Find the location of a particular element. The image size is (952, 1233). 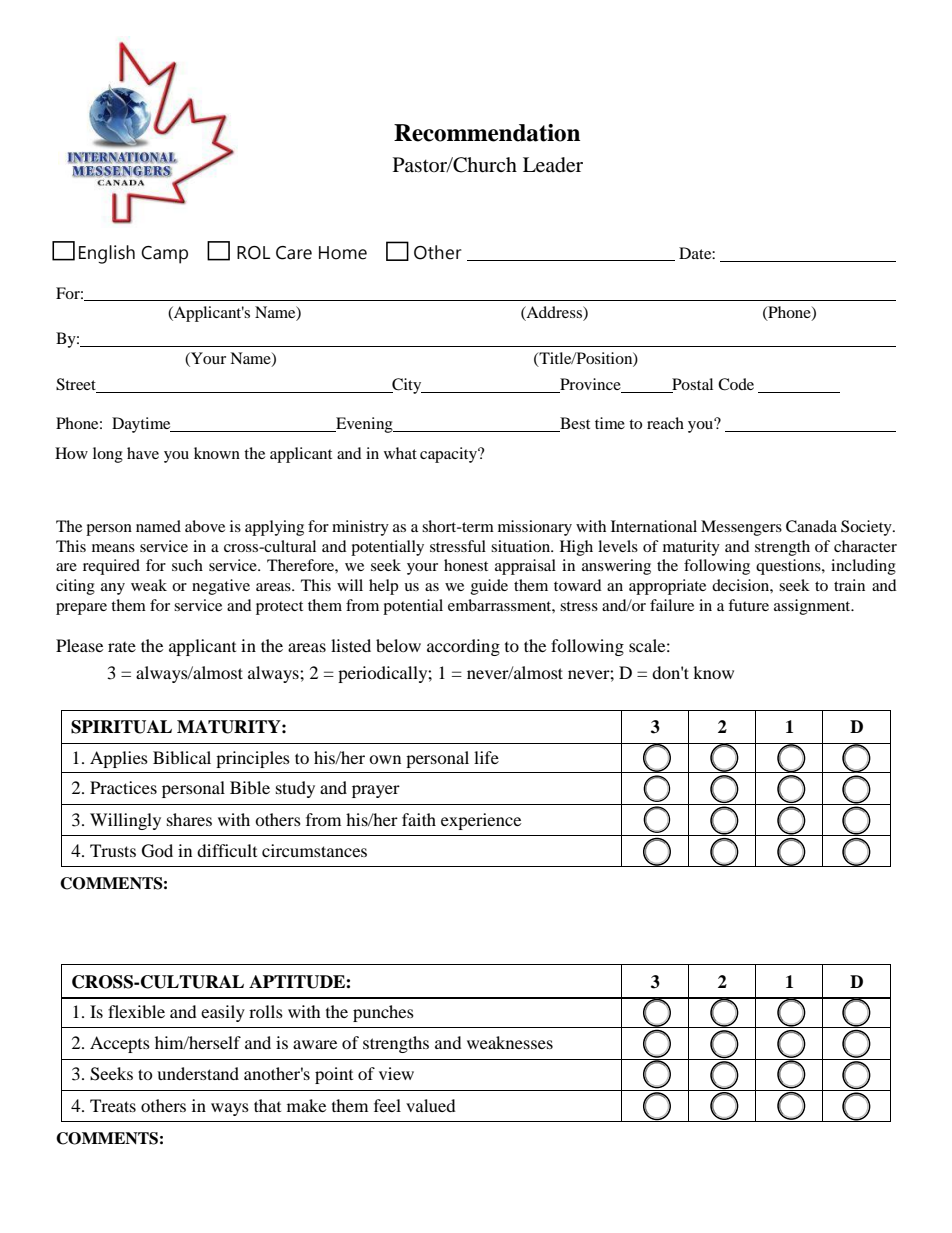

according is located at coordinates (463, 647).
